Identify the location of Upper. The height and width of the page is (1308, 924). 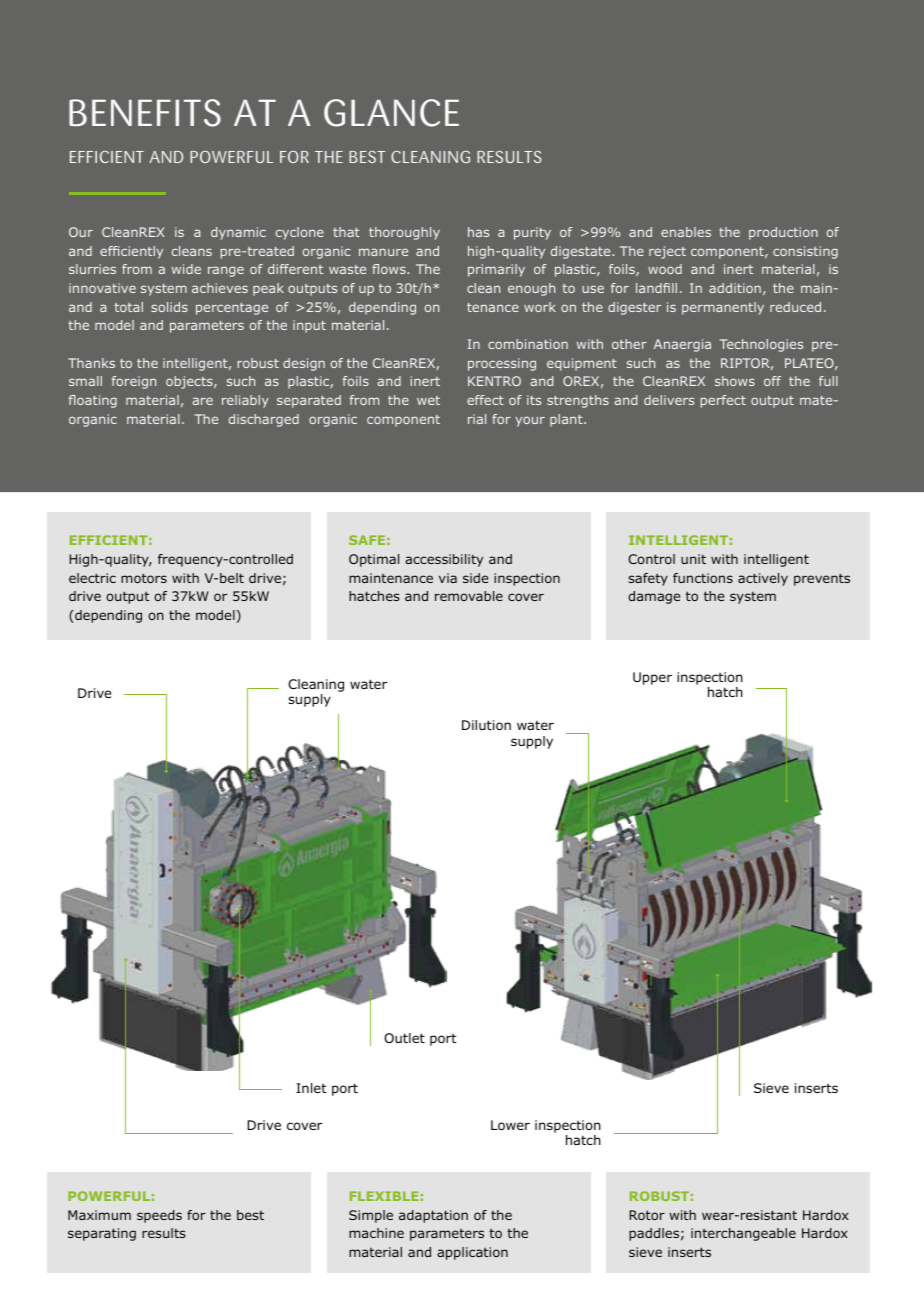
(652, 678).
